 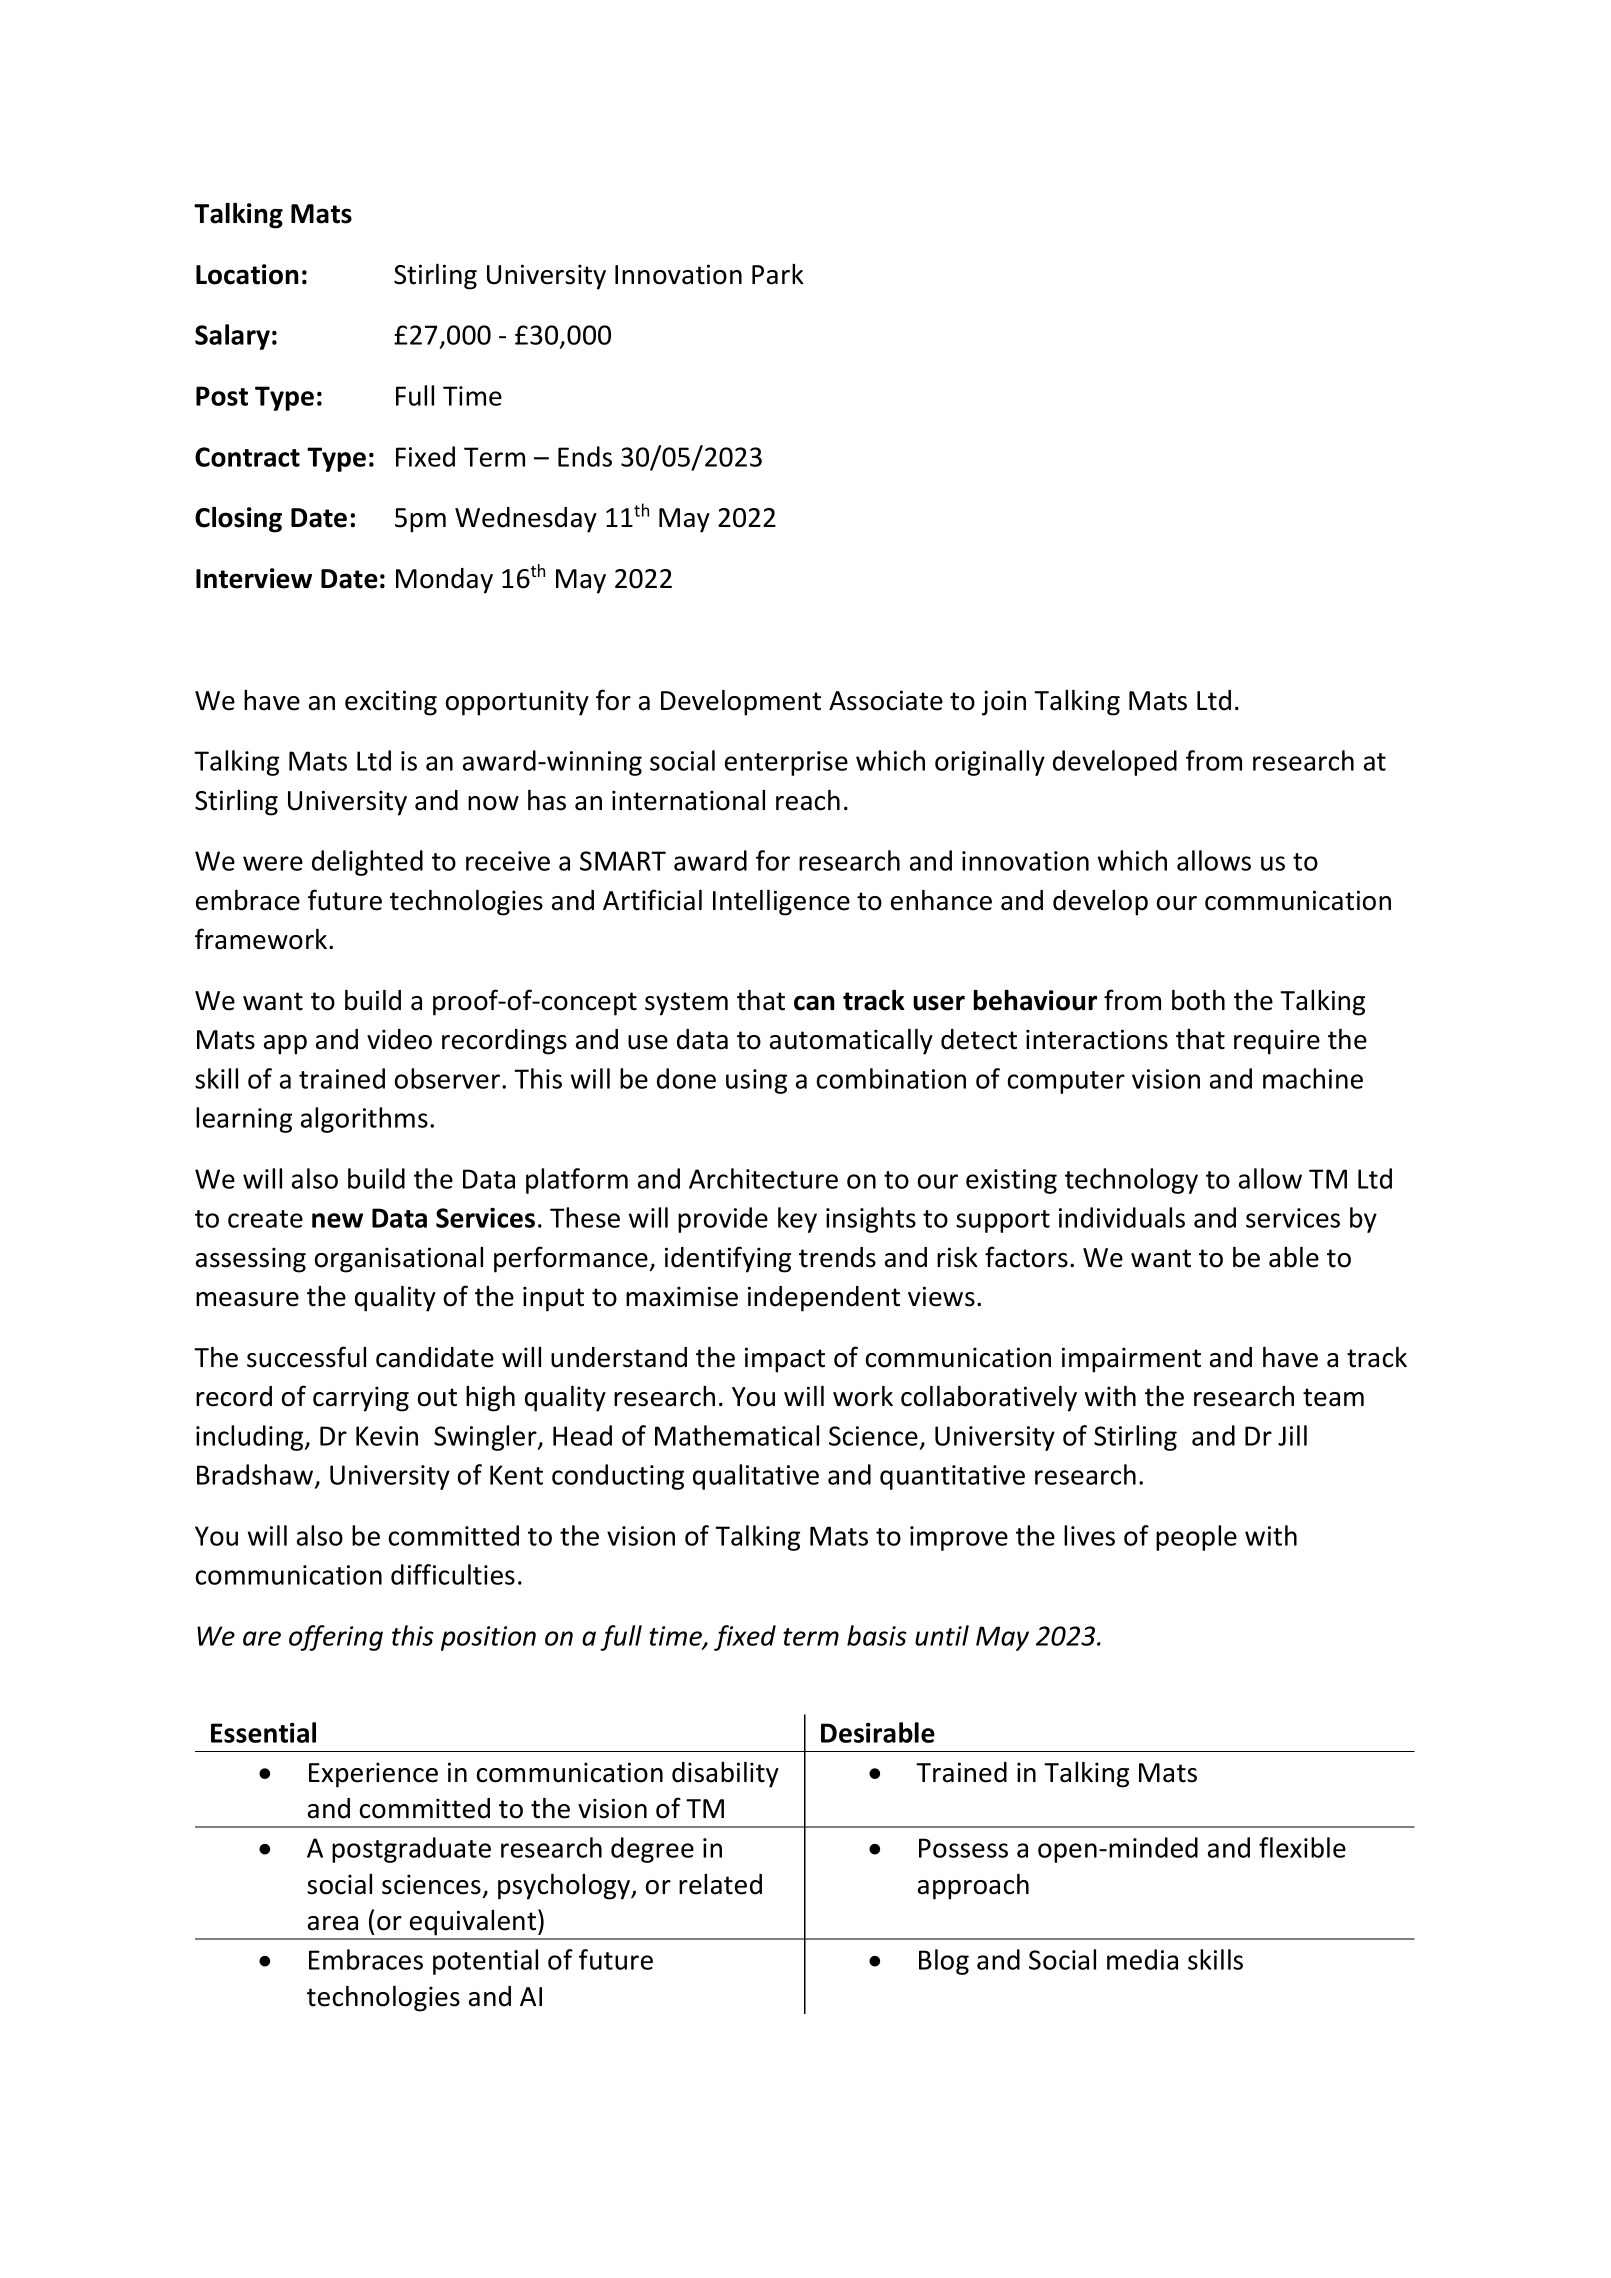 I want to click on using, so click(x=756, y=1081).
